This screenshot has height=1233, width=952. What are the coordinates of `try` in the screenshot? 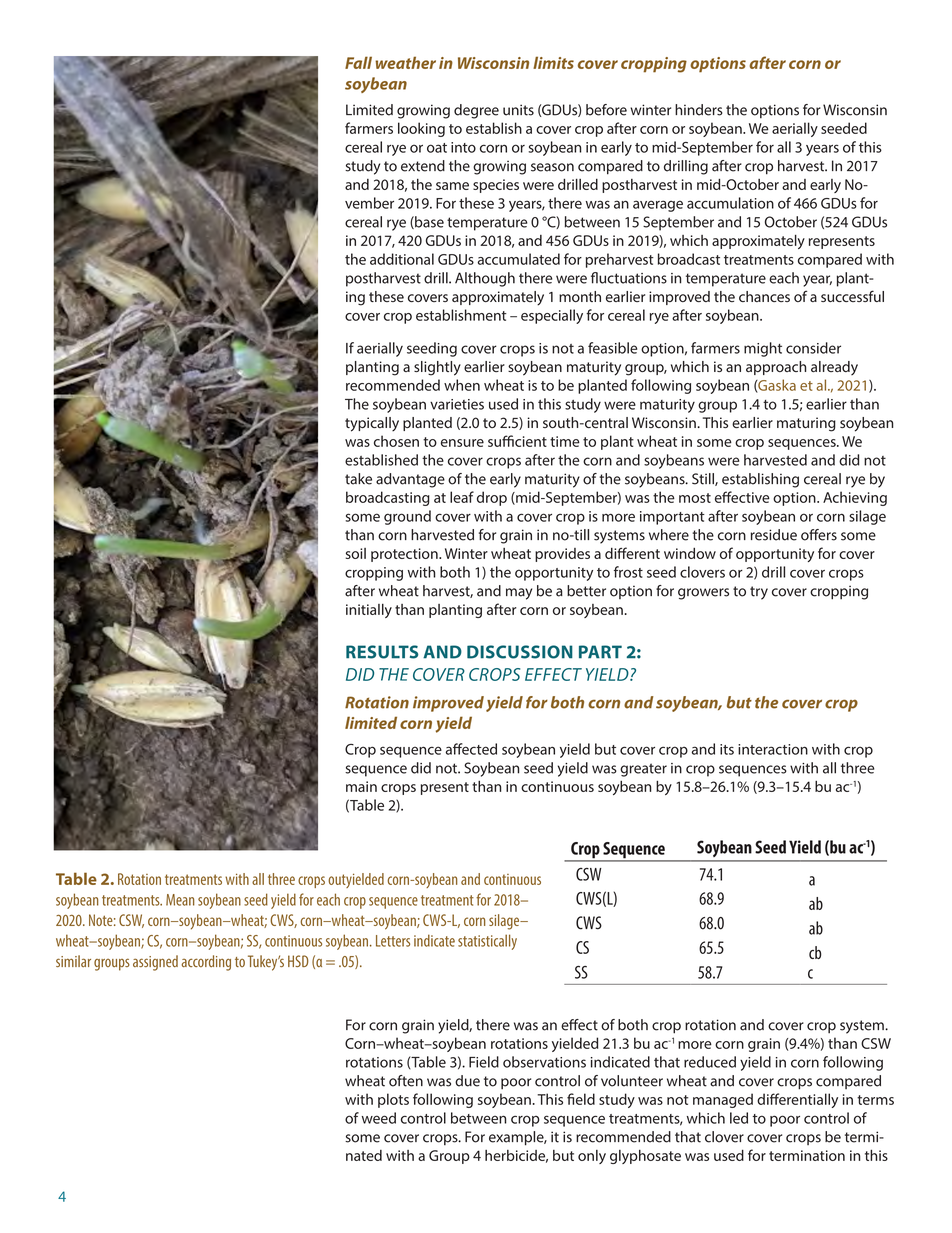 It's located at (759, 593).
